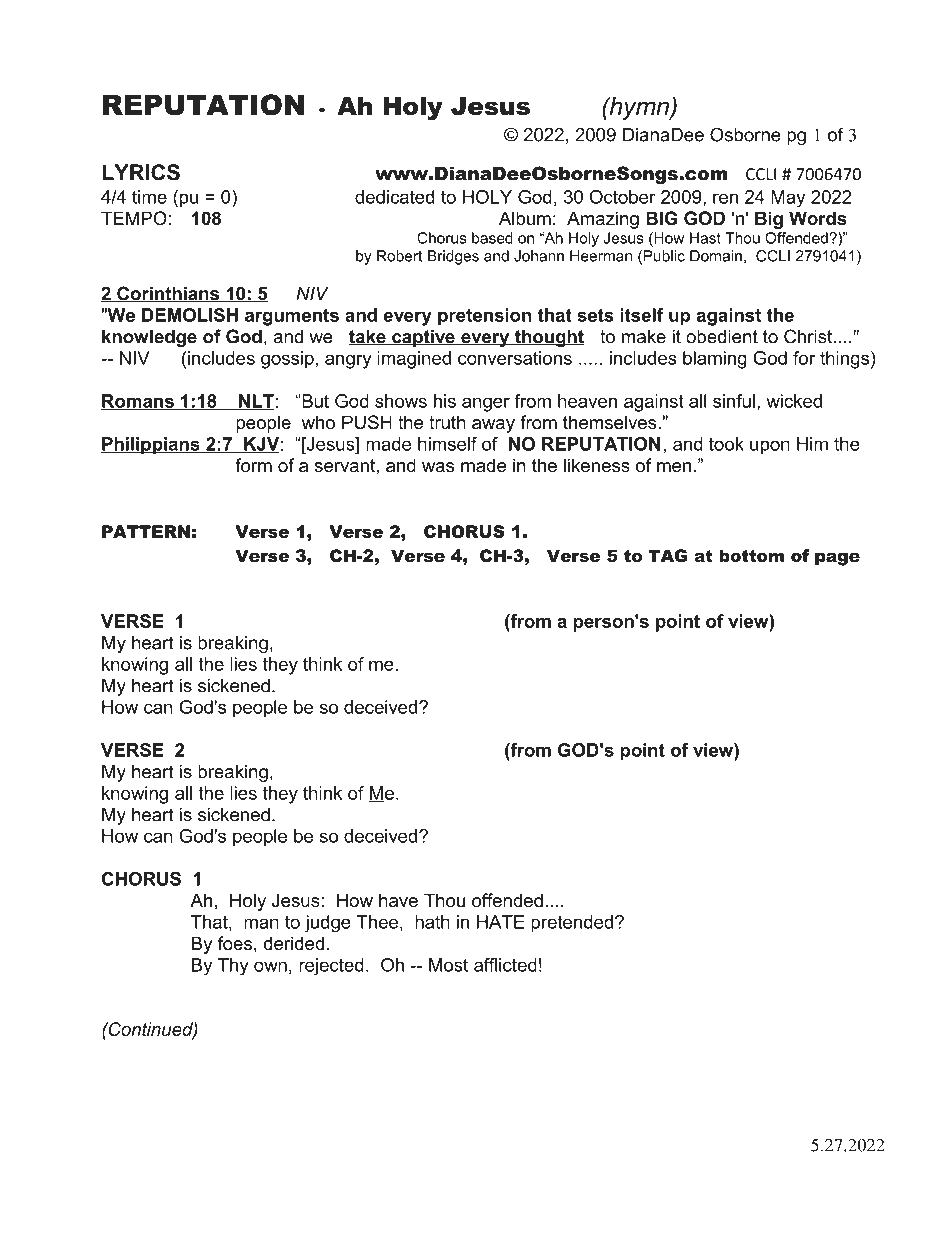  What do you see at coordinates (572, 924) in the page?
I see `pretended` at bounding box center [572, 924].
